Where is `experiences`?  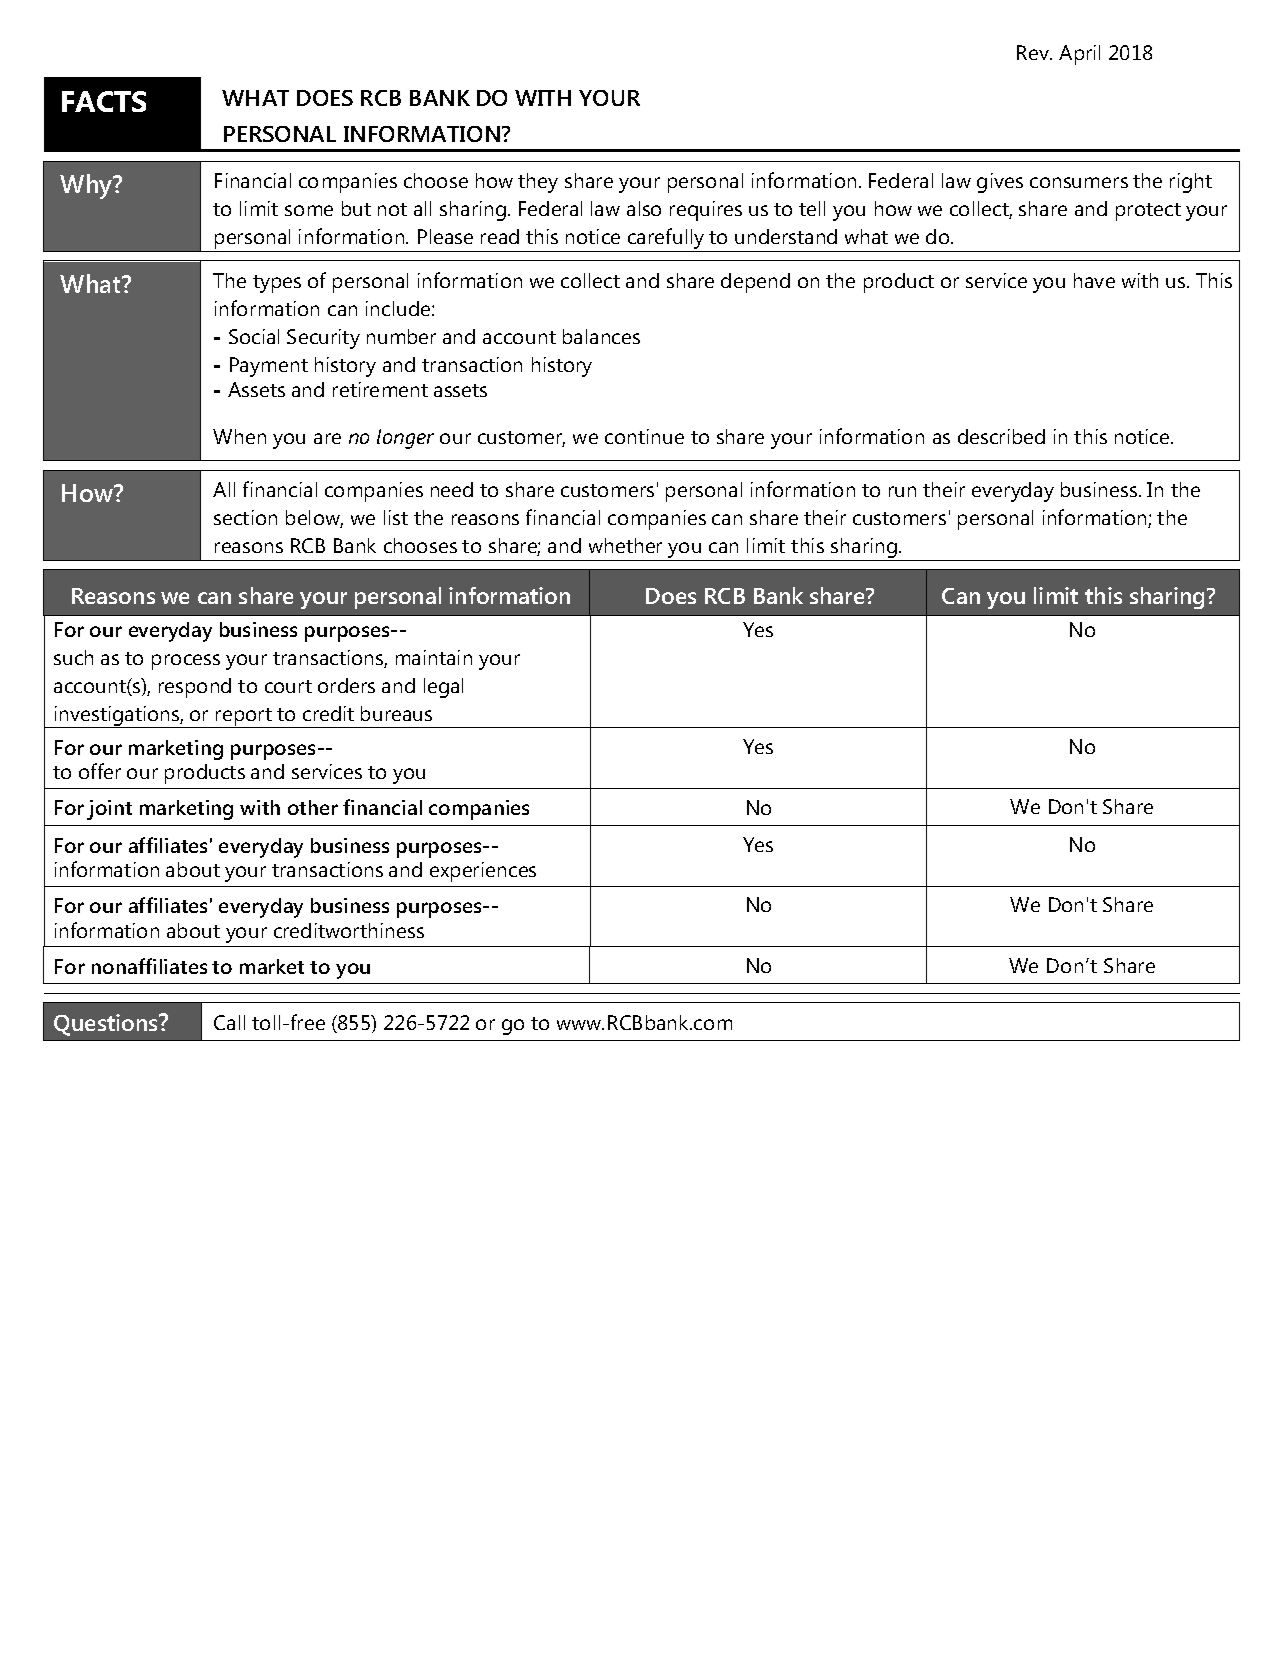 experiences is located at coordinates (483, 872).
